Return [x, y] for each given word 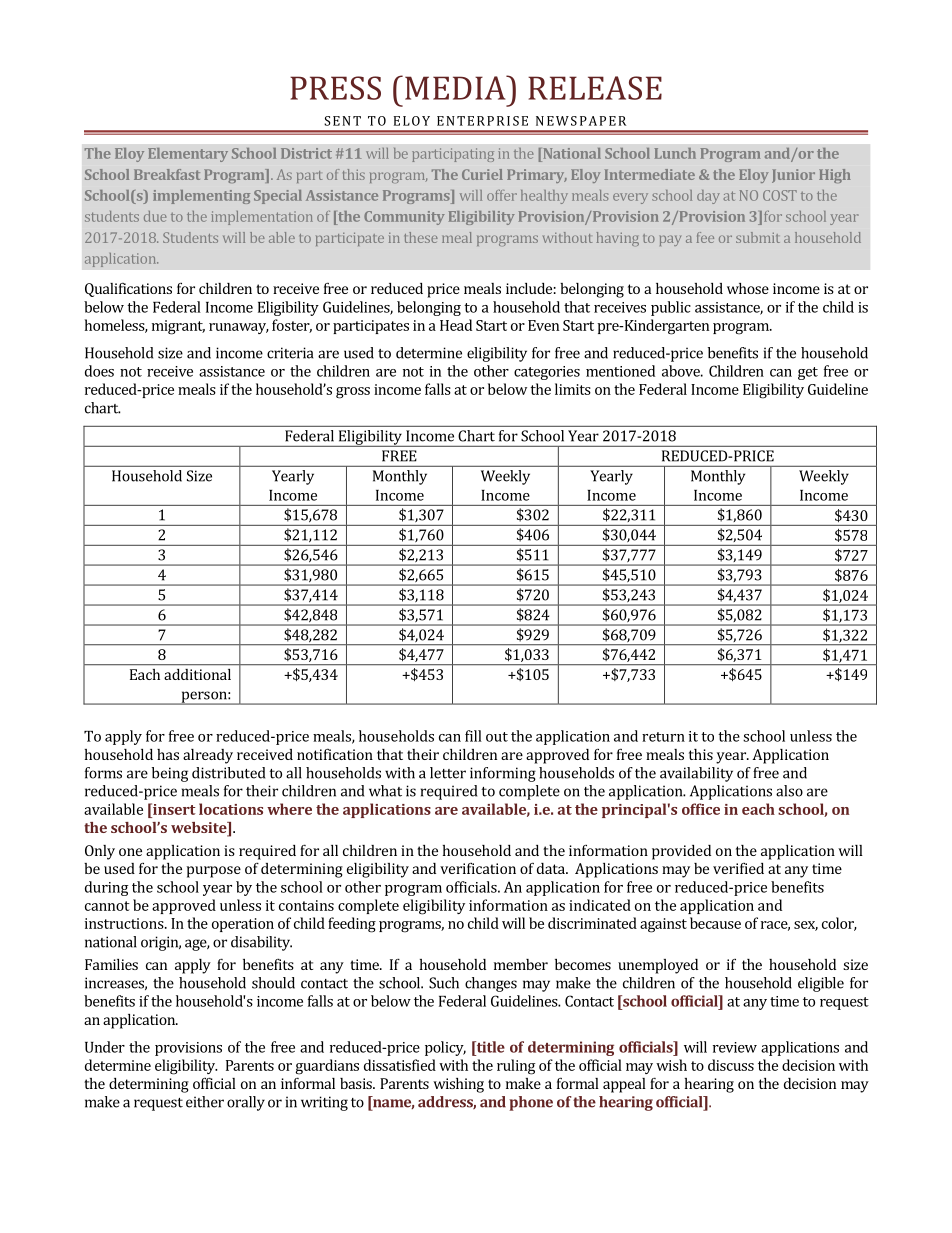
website [200, 829]
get [808, 373]
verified [738, 868]
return [663, 737]
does [99, 371]
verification [478, 868]
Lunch [675, 153]
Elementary [188, 155]
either [205, 1102]
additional [197, 674]
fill [473, 736]
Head [456, 325]
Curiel [482, 174]
